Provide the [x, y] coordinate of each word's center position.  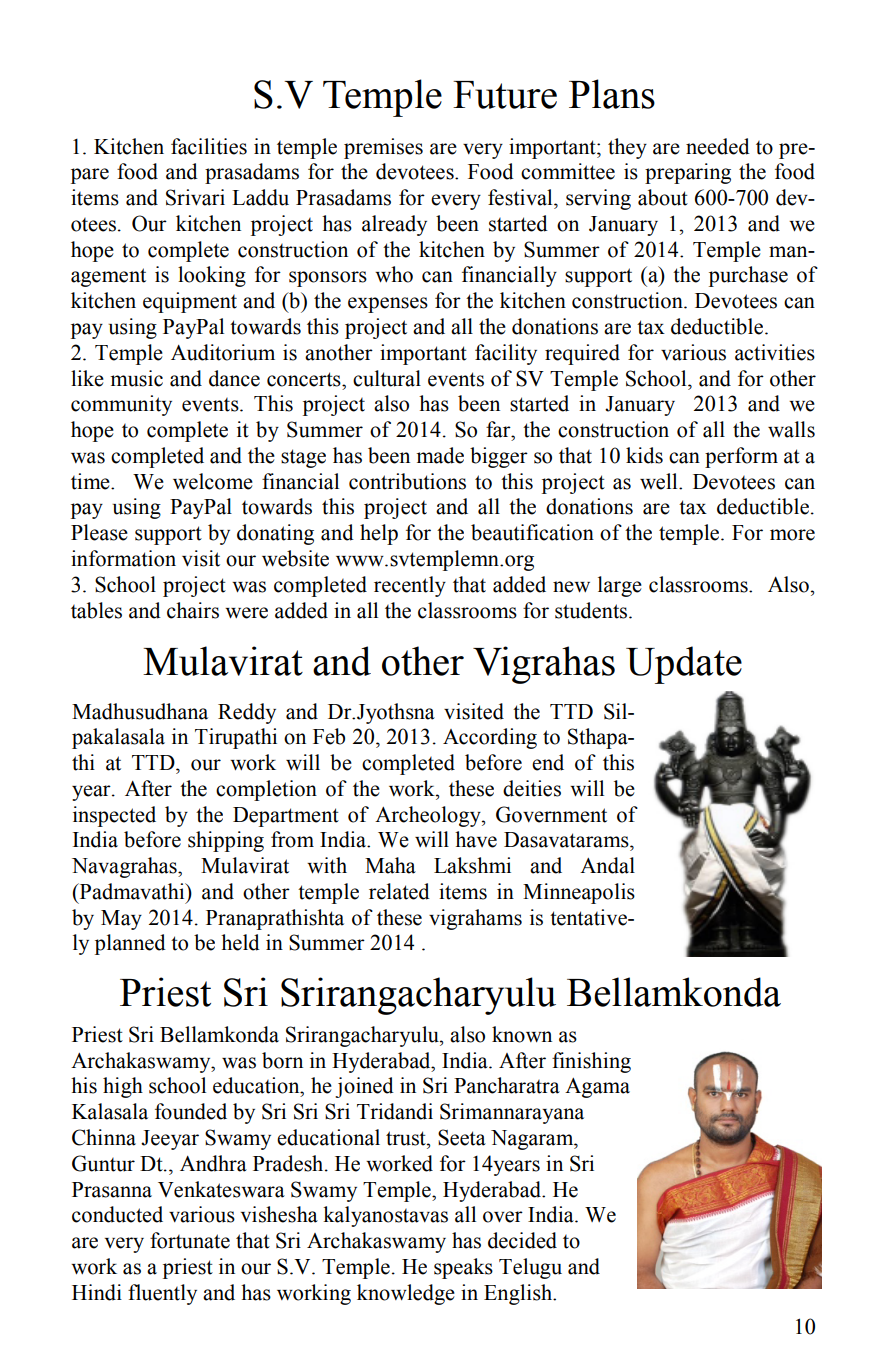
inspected [114, 816]
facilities [209, 146]
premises [383, 148]
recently [410, 586]
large [620, 586]
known [522, 1034]
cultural [387, 378]
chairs [193, 610]
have [476, 839]
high [123, 1087]
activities [775, 352]
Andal [607, 865]
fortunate [190, 1240]
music [136, 378]
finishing [591, 1062]
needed [718, 146]
